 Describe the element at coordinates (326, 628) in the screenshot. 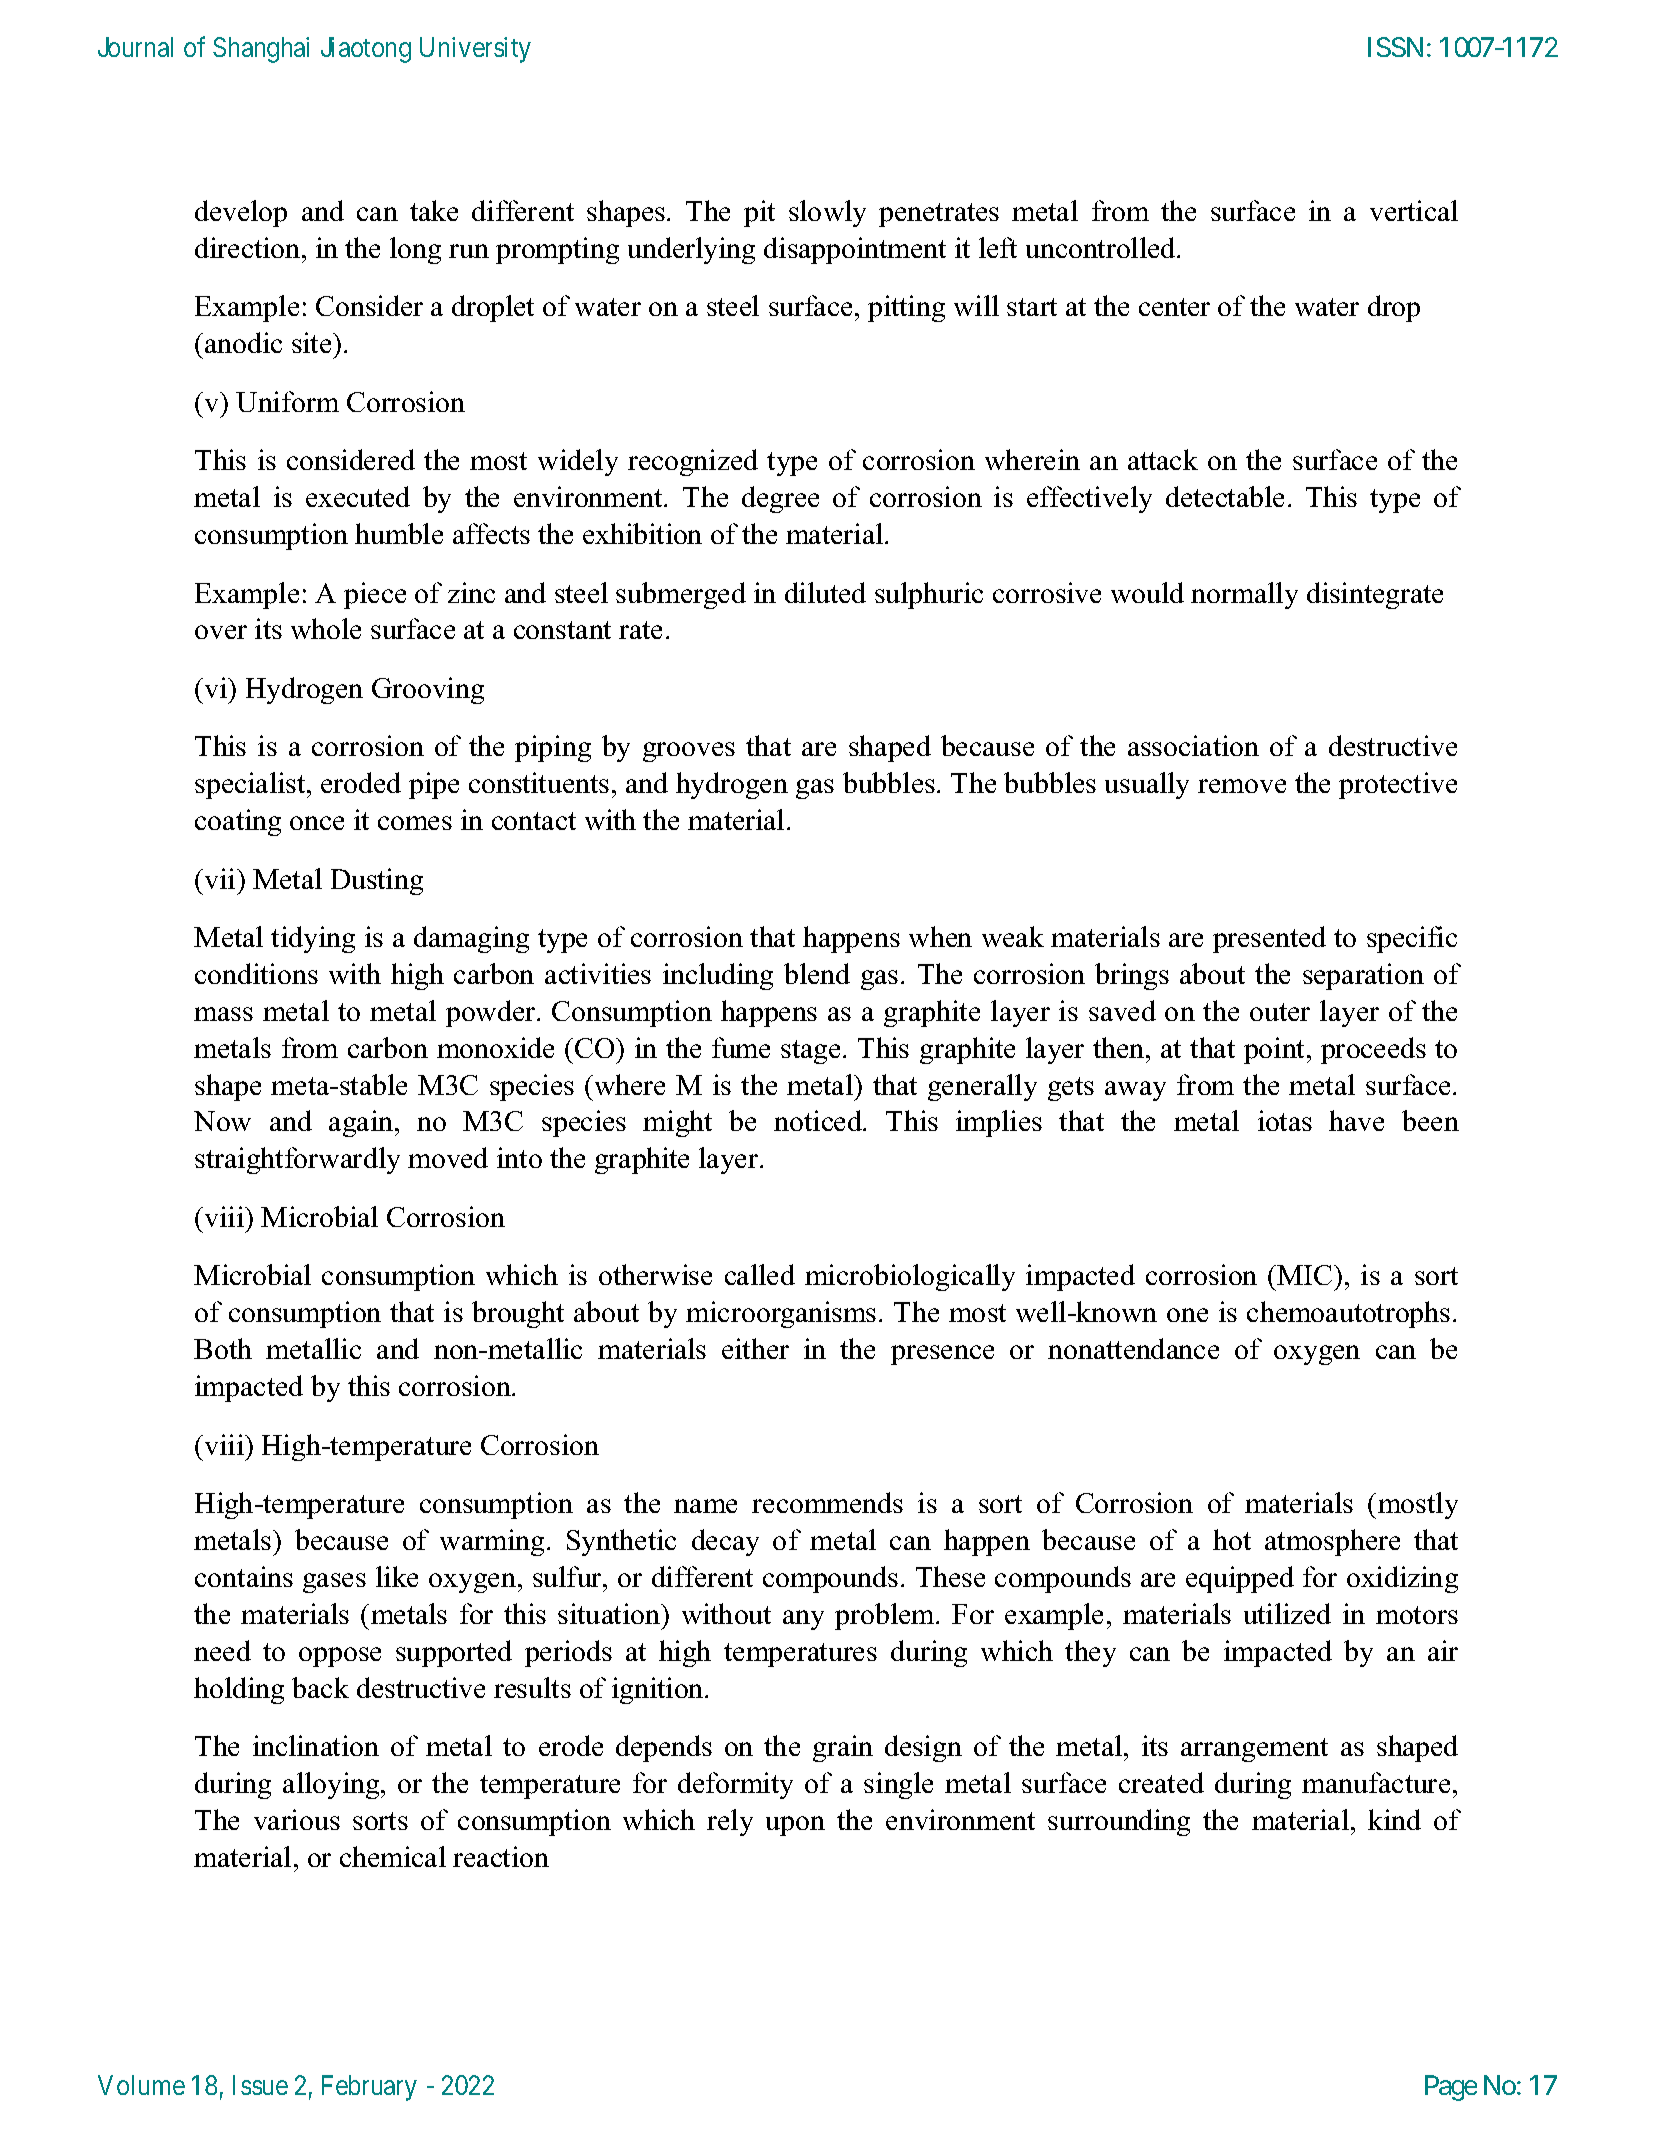

I see `whole` at that location.
